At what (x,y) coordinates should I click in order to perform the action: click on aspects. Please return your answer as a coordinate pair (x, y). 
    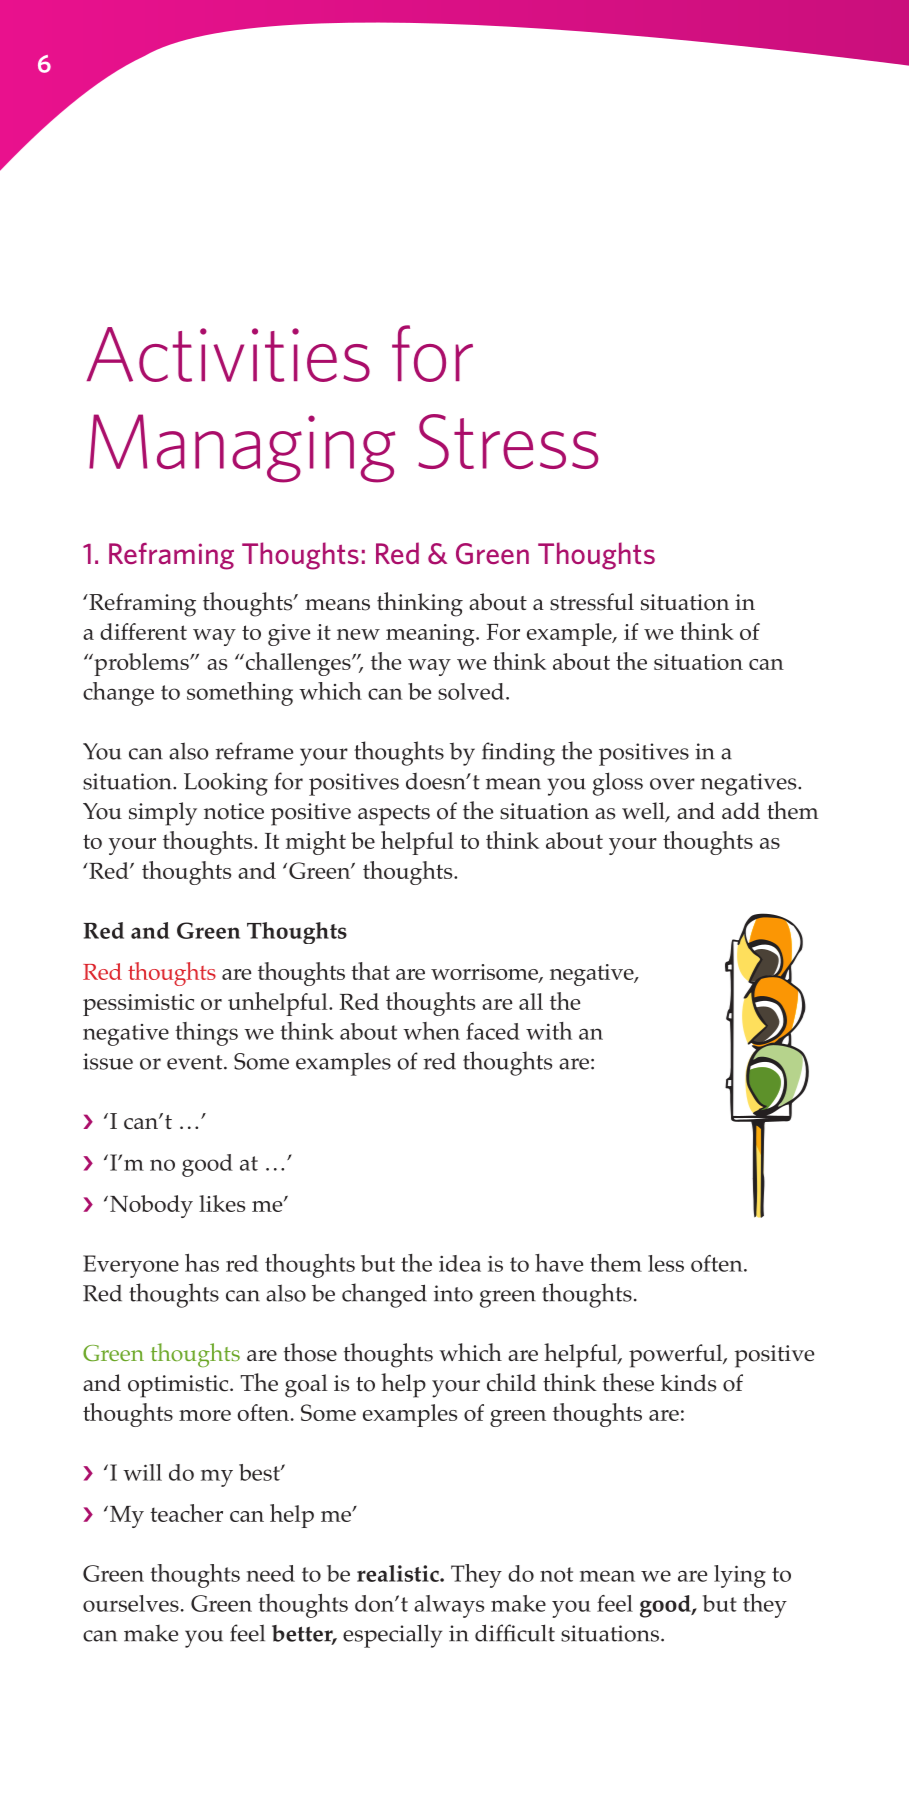
    Looking at the image, I should click on (394, 815).
